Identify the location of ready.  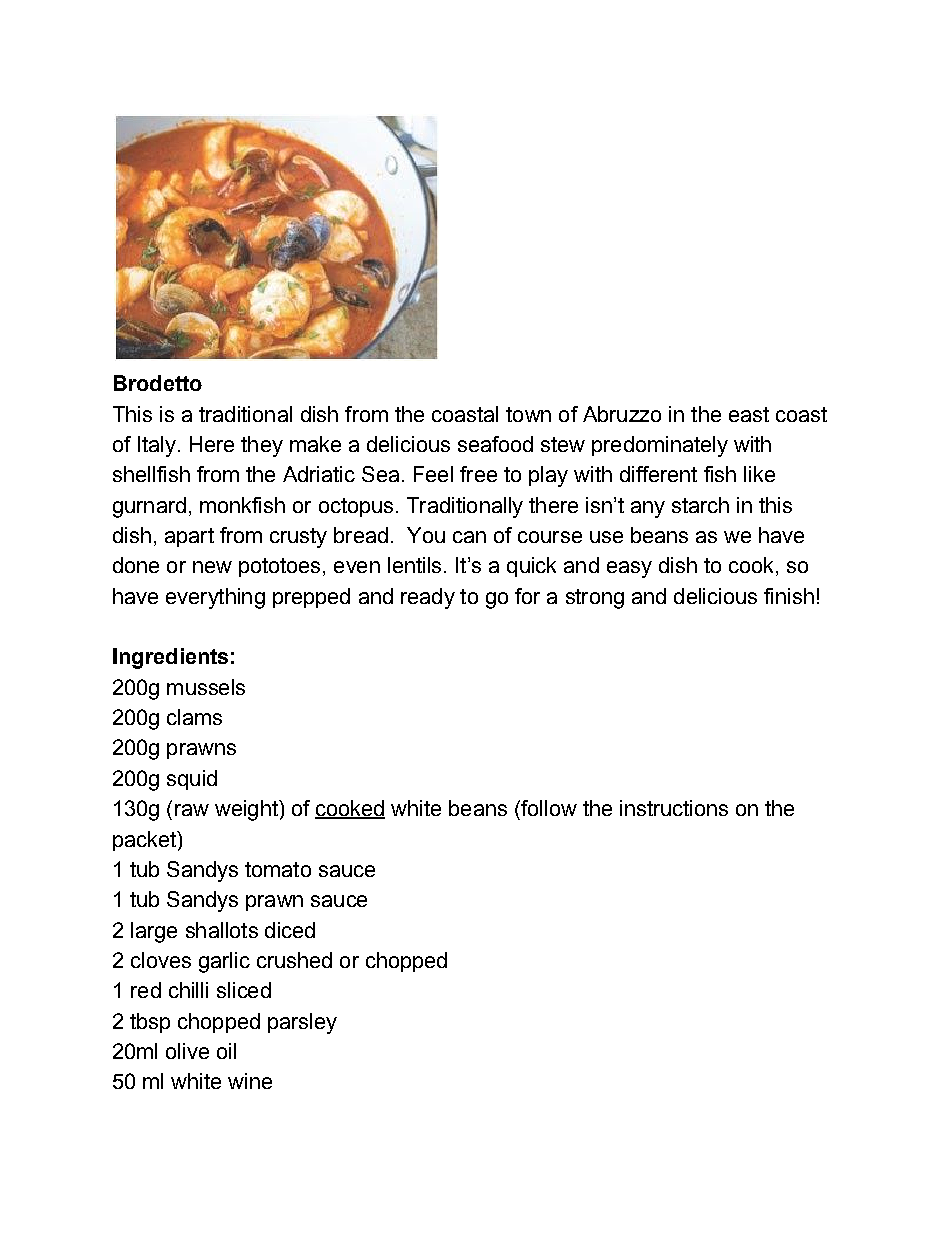
(428, 598).
